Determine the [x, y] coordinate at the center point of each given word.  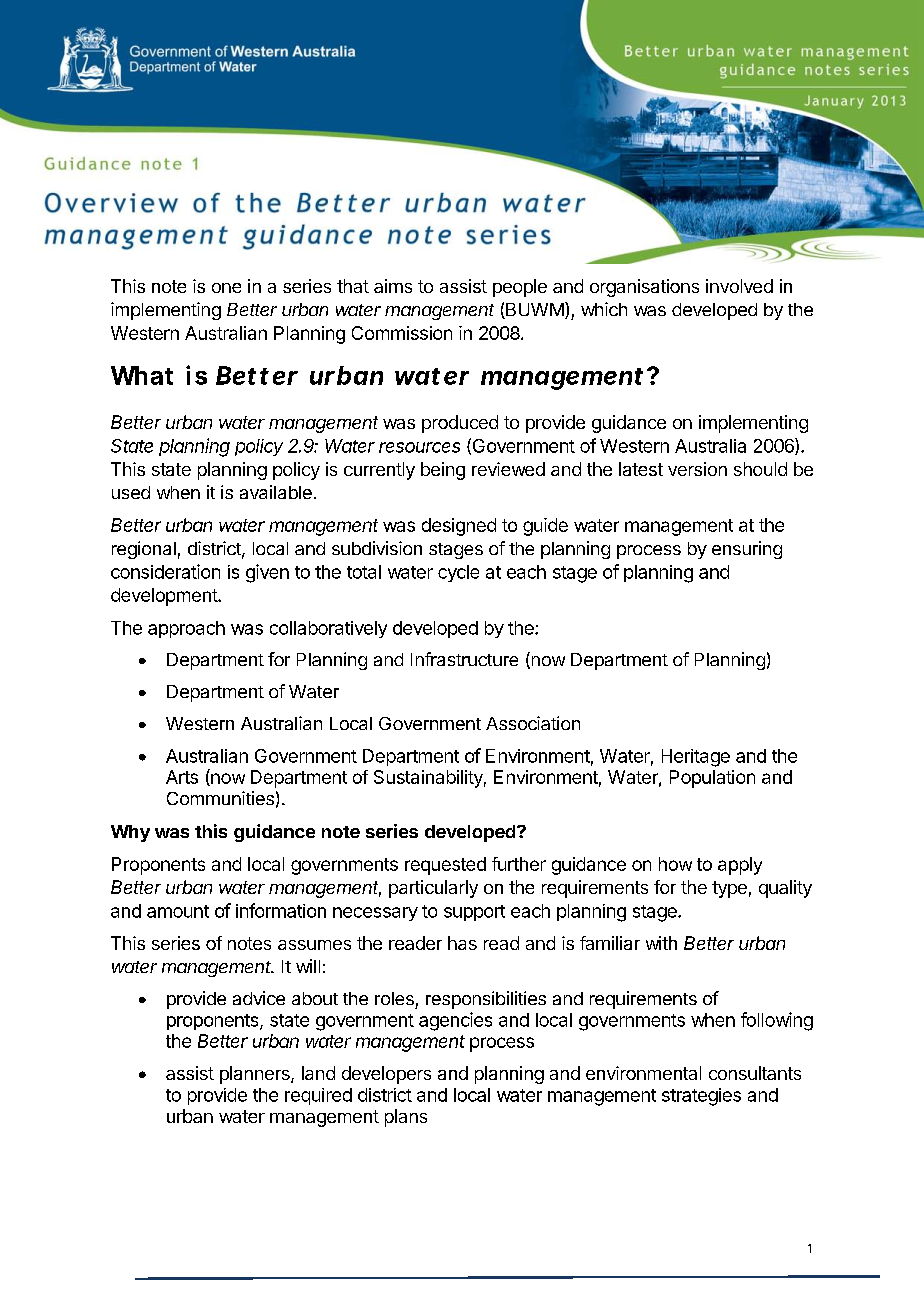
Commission [402, 333]
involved [739, 286]
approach [186, 629]
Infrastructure [464, 659]
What [142, 375]
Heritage [696, 758]
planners [256, 1075]
